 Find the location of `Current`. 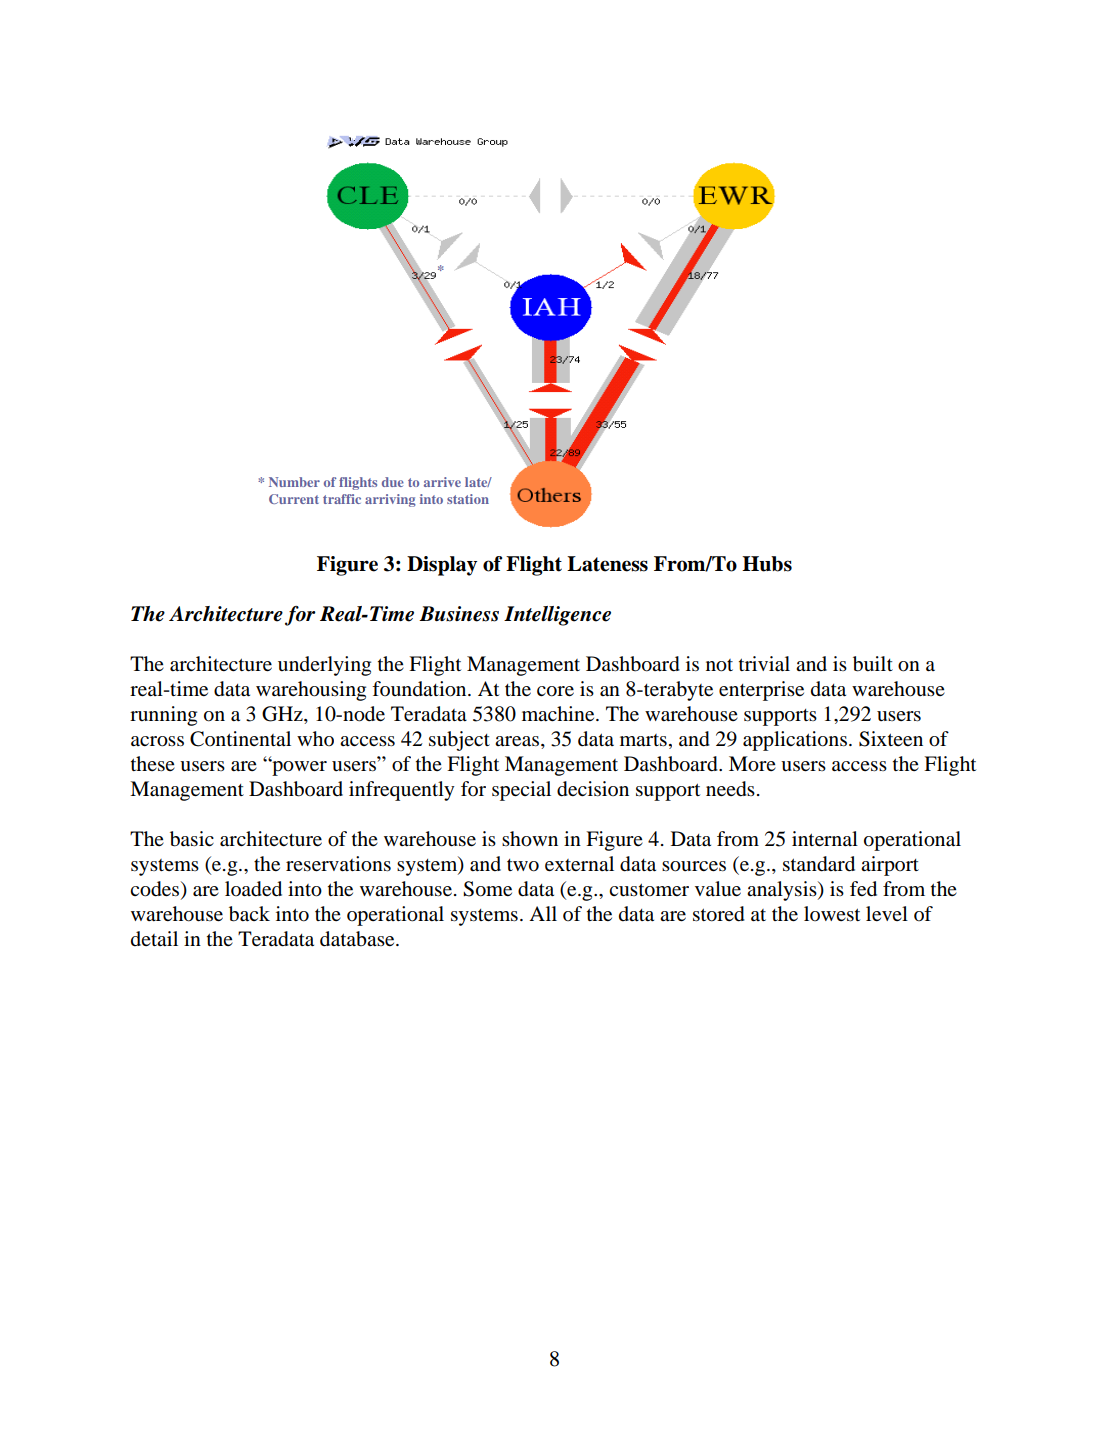

Current is located at coordinates (294, 499).
